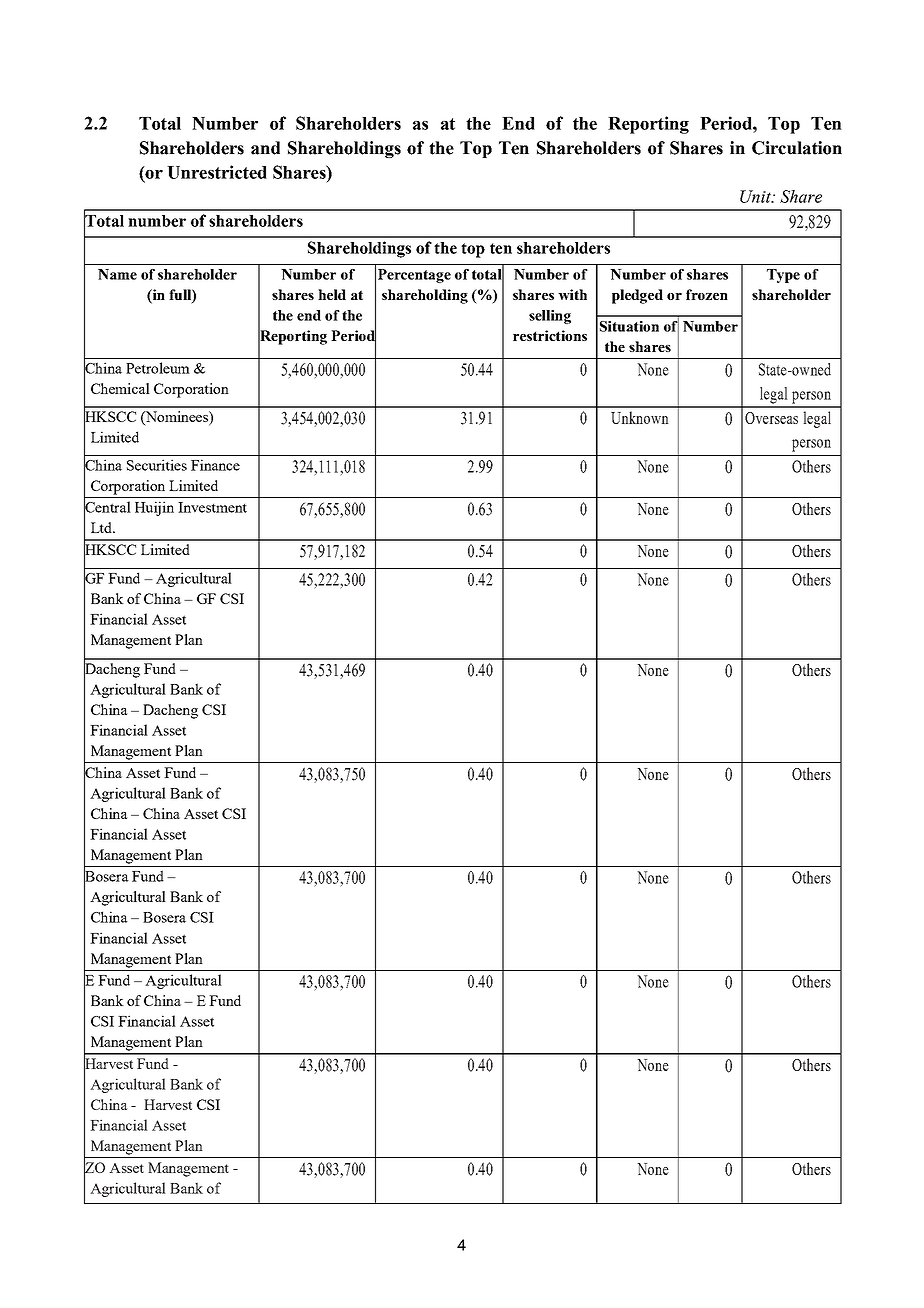 The image size is (924, 1308). What do you see at coordinates (797, 148) in the page?
I see `Circulation` at bounding box center [797, 148].
